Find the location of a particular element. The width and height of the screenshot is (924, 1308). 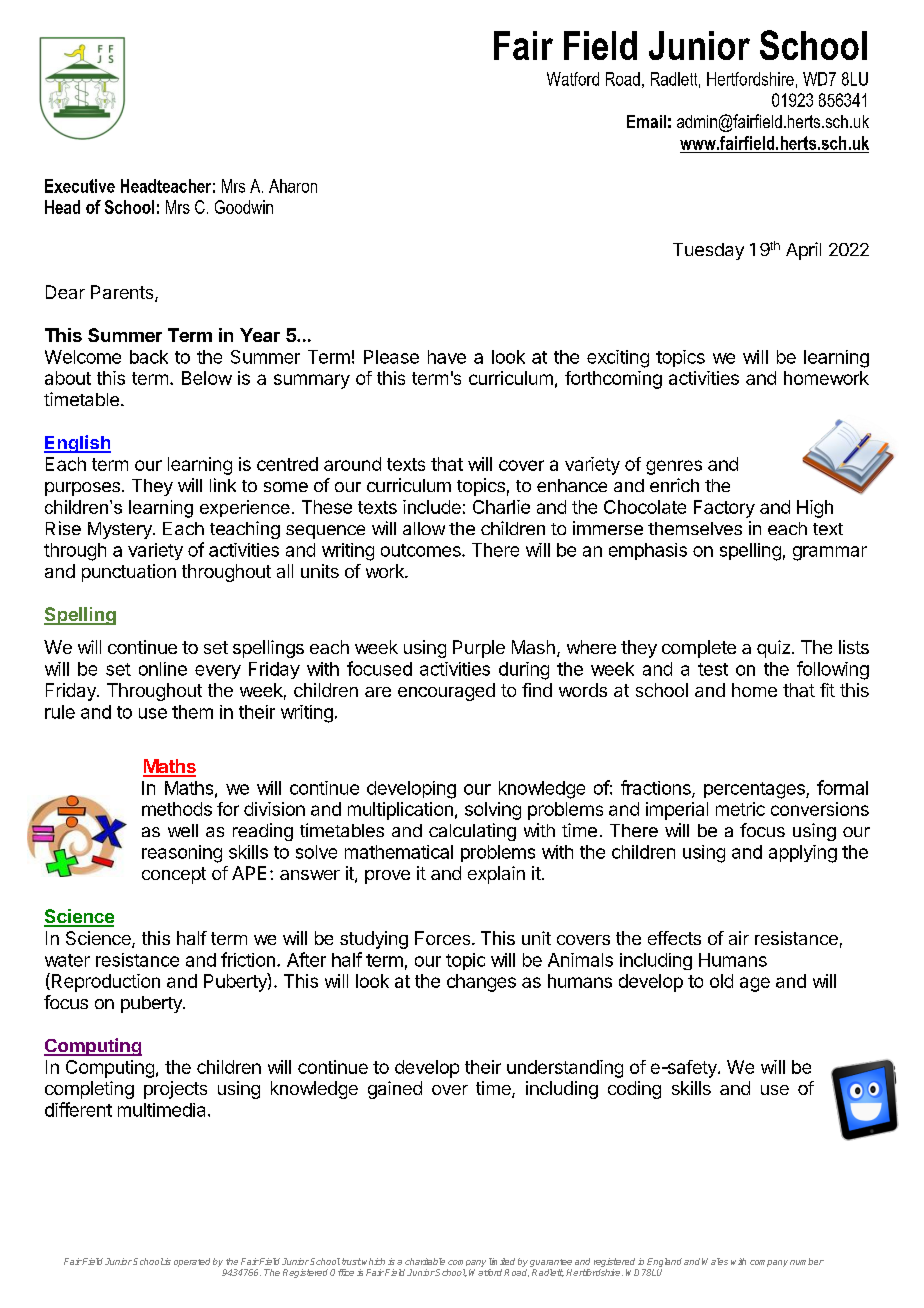

operated is located at coordinates (192, 1262).
